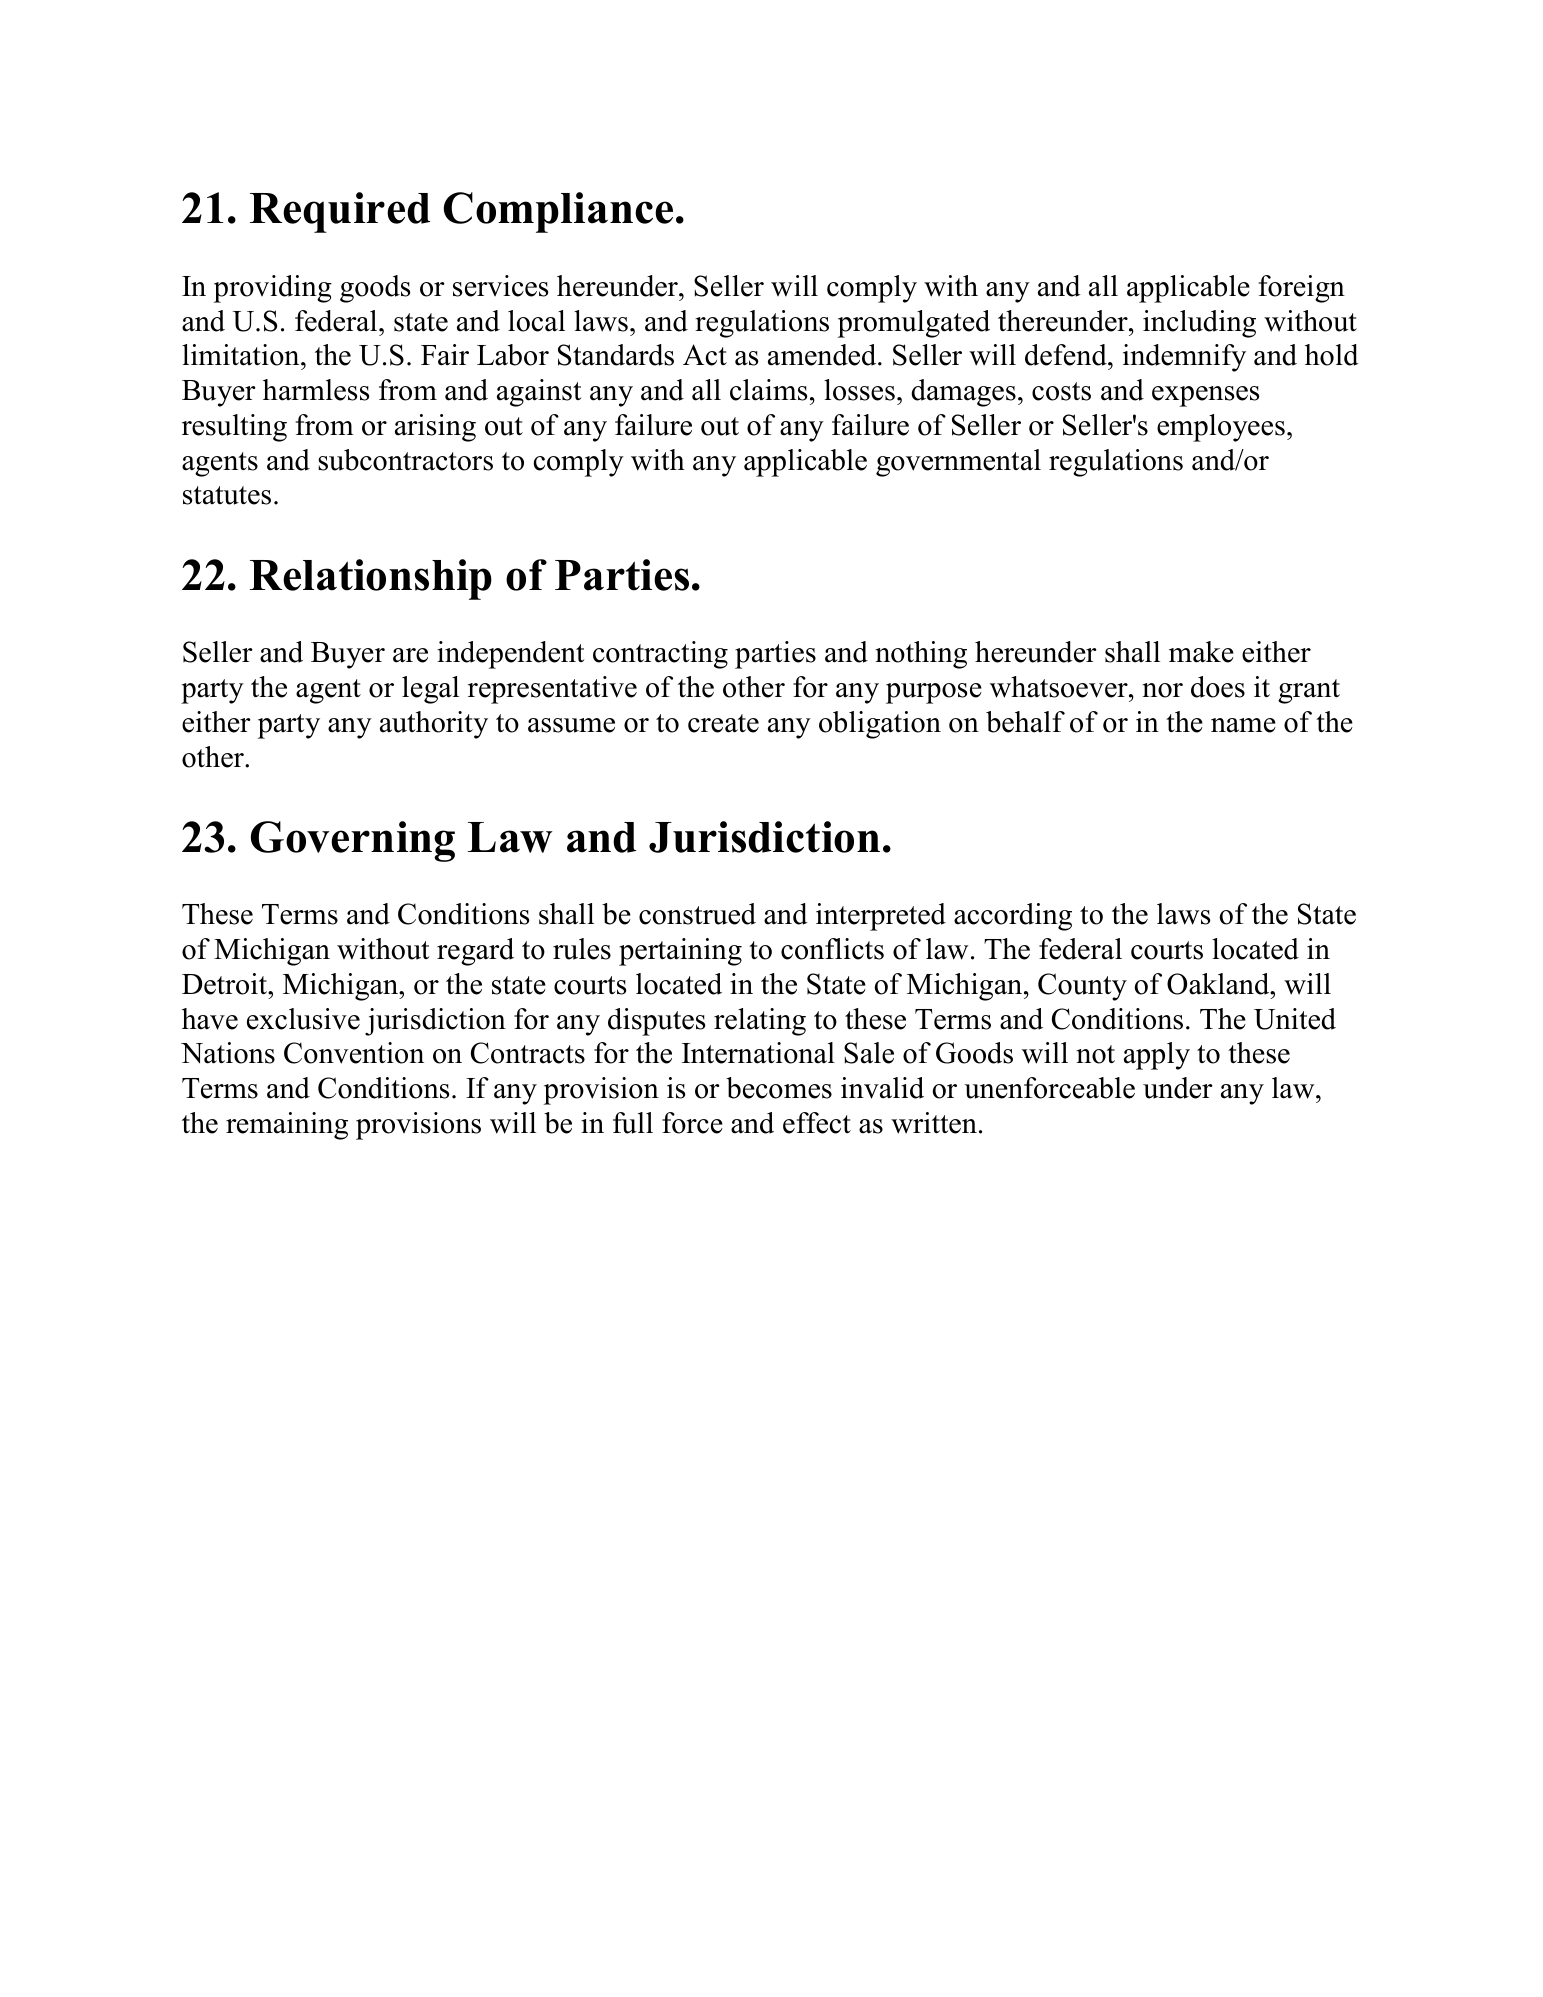 The height and width of the screenshot is (1997, 1543). What do you see at coordinates (1013, 917) in the screenshot?
I see `according` at bounding box center [1013, 917].
